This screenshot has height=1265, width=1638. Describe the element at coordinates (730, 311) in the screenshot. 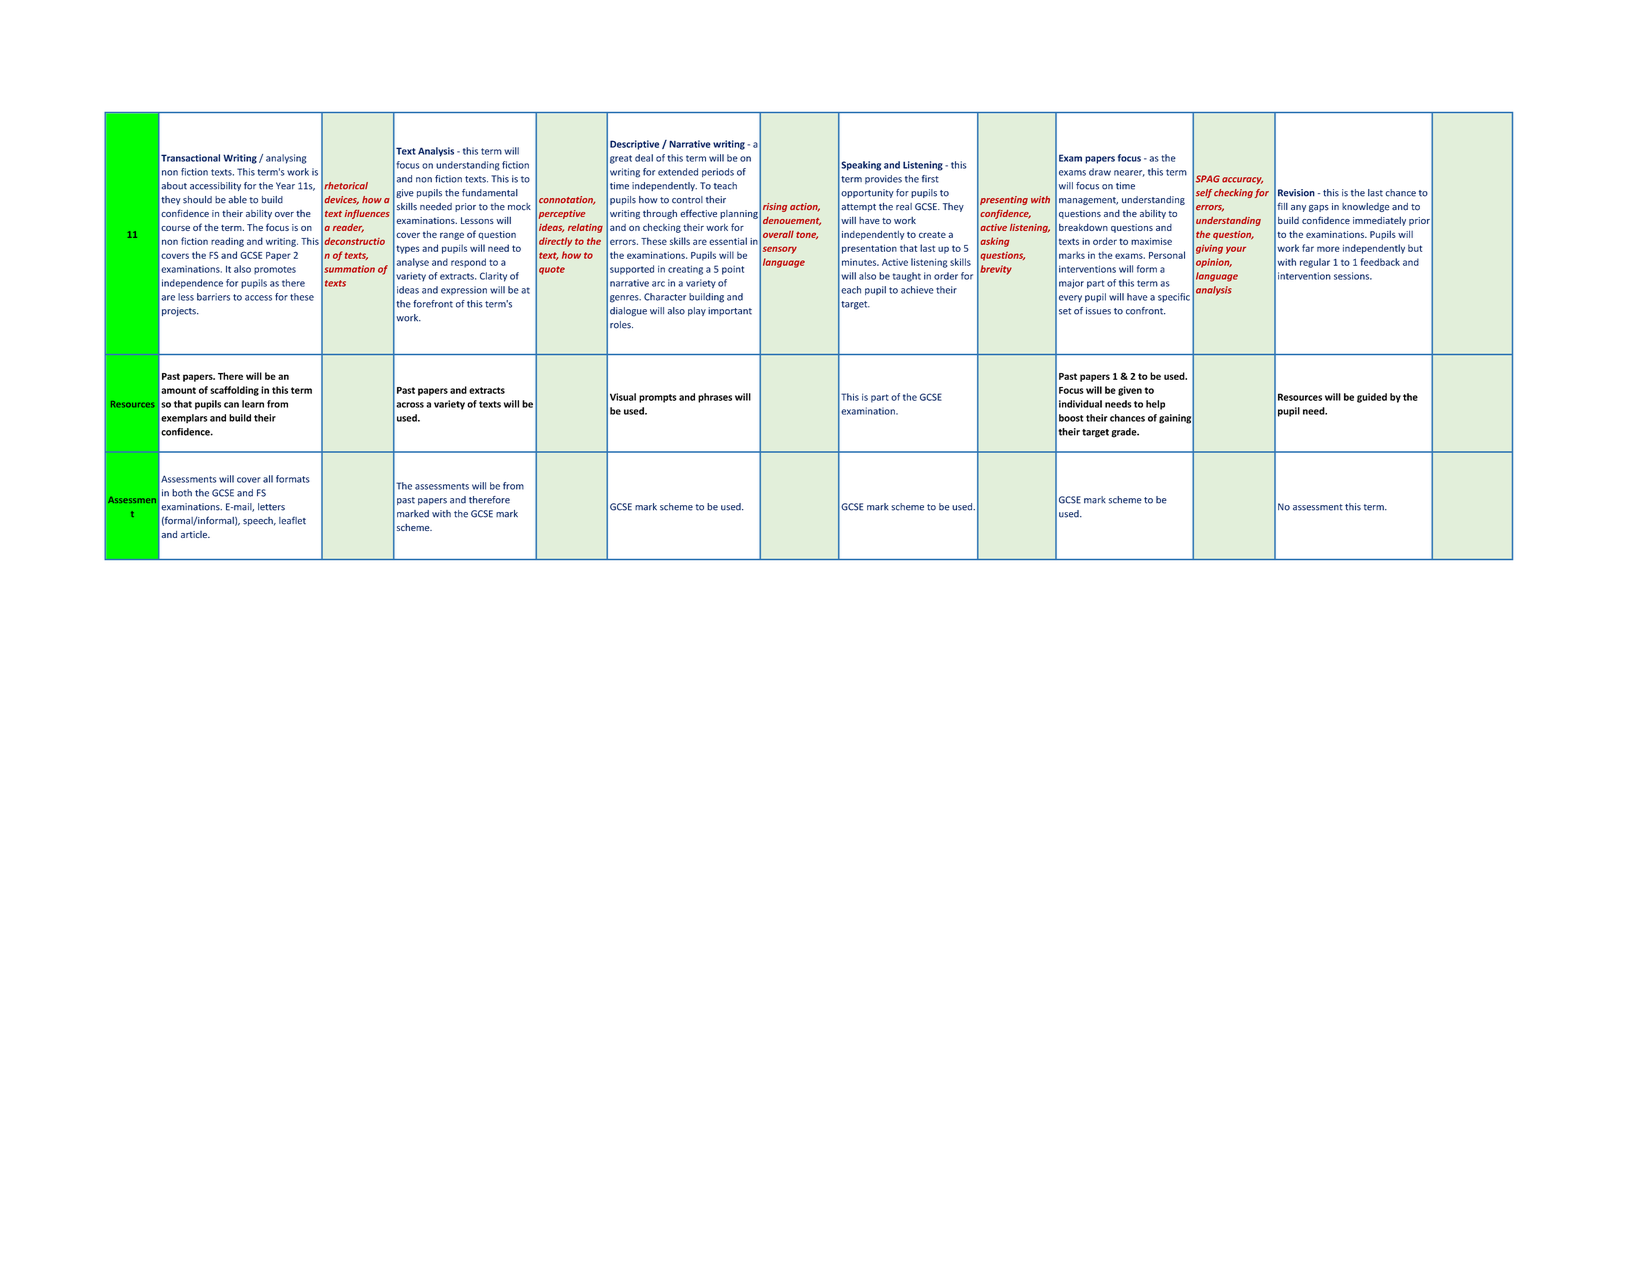

I see `important` at that location.
